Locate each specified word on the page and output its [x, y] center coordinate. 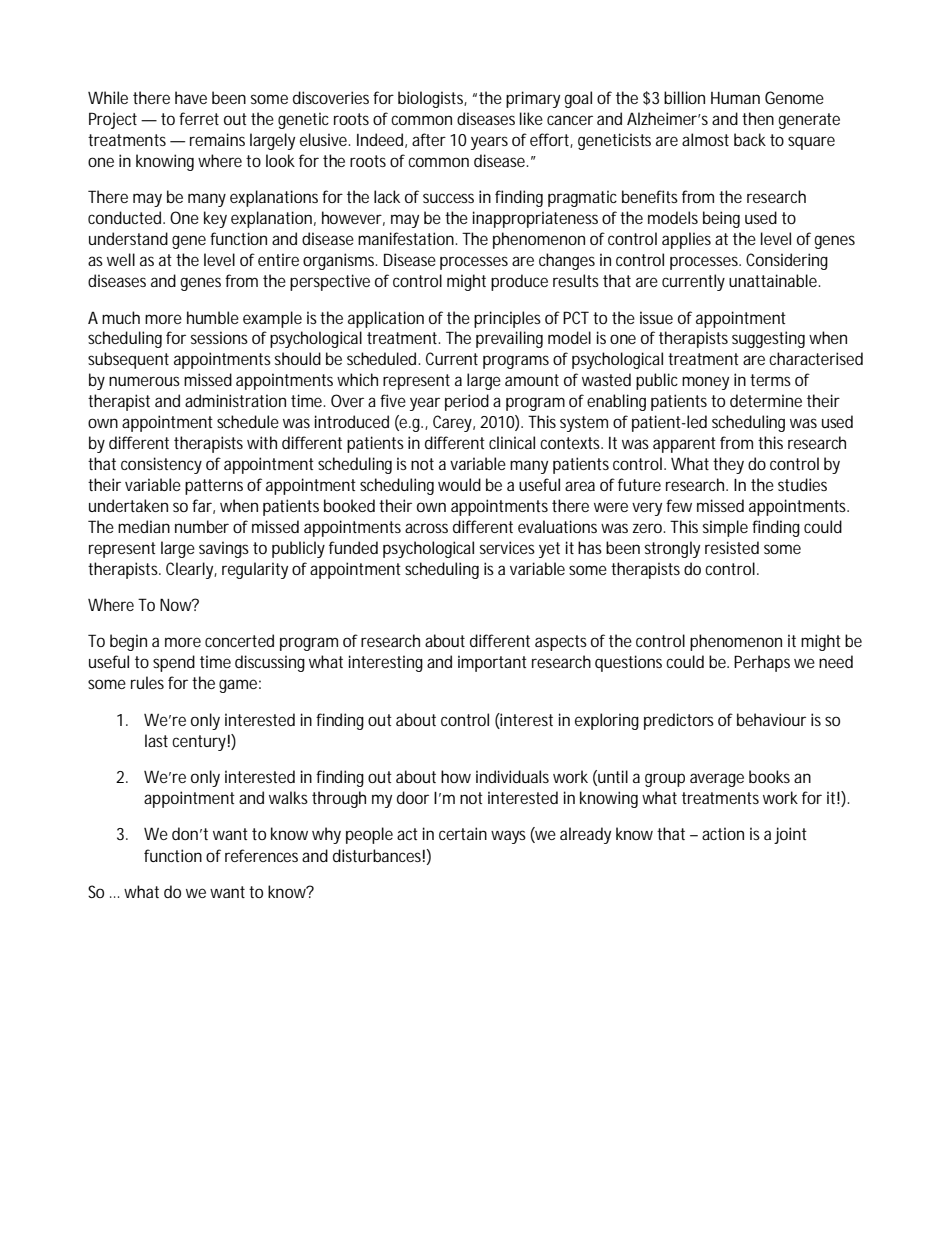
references [261, 855]
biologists [432, 99]
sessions [219, 337]
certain [463, 833]
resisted [732, 547]
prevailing [509, 339]
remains [217, 139]
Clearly [191, 570]
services [507, 547]
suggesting [768, 339]
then [758, 118]
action [723, 833]
